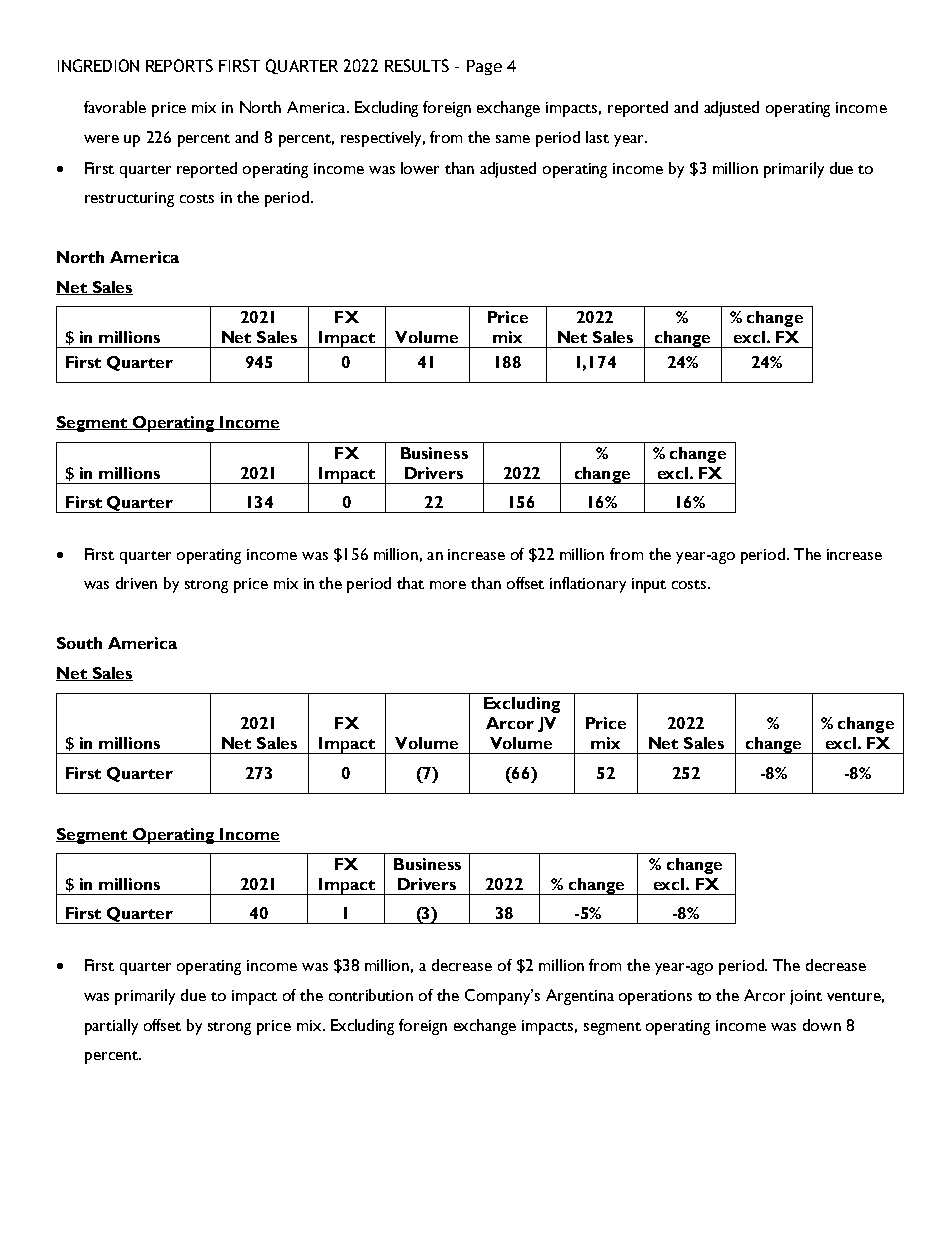 The width and height of the page is (952, 1233). Describe the element at coordinates (111, 1027) in the page. I see `partially` at that location.
